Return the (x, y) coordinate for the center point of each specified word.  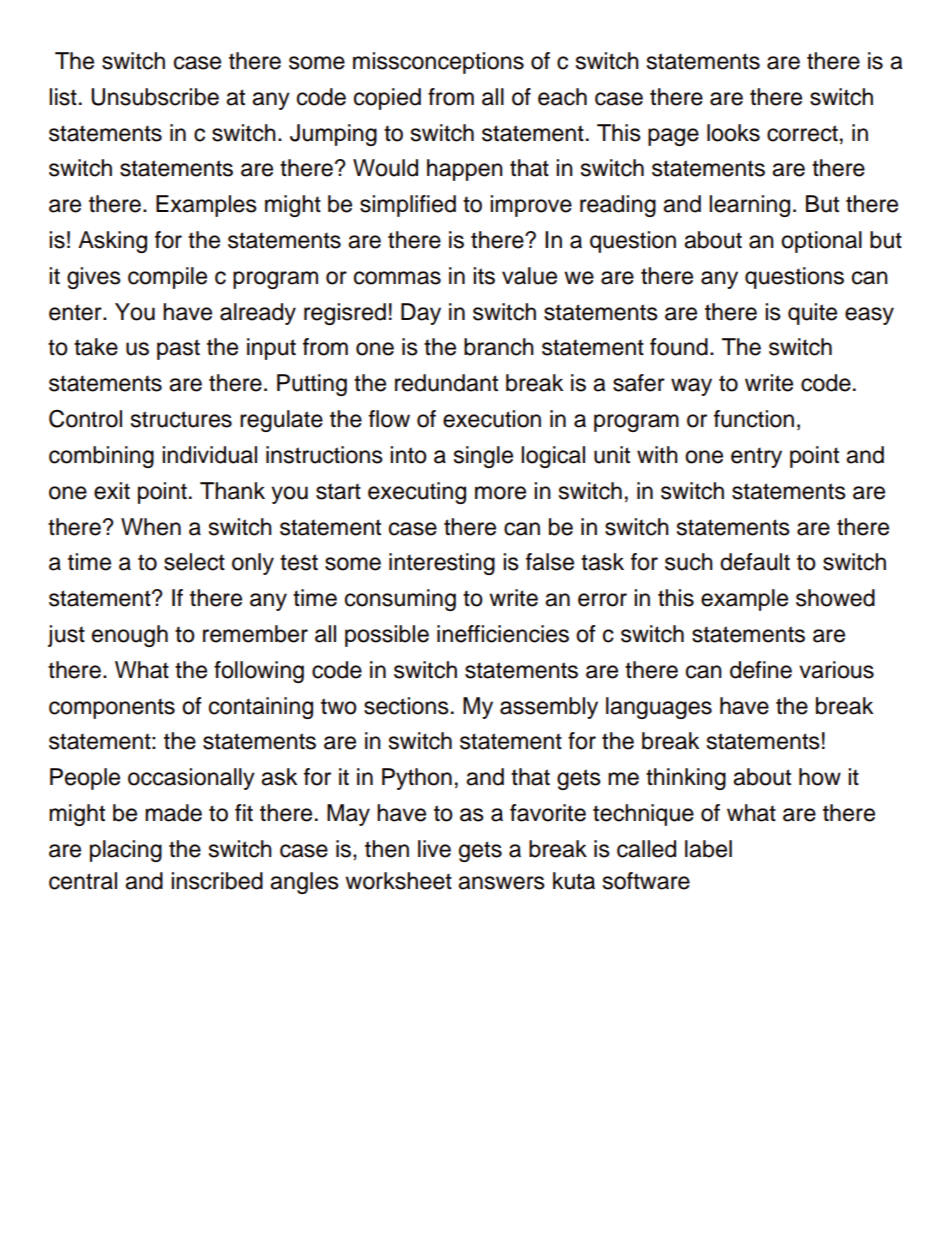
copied (387, 99)
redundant (446, 383)
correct (802, 133)
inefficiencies (503, 634)
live (434, 849)
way (691, 387)
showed (835, 598)
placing (126, 851)
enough (130, 636)
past (178, 349)
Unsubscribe (155, 97)
